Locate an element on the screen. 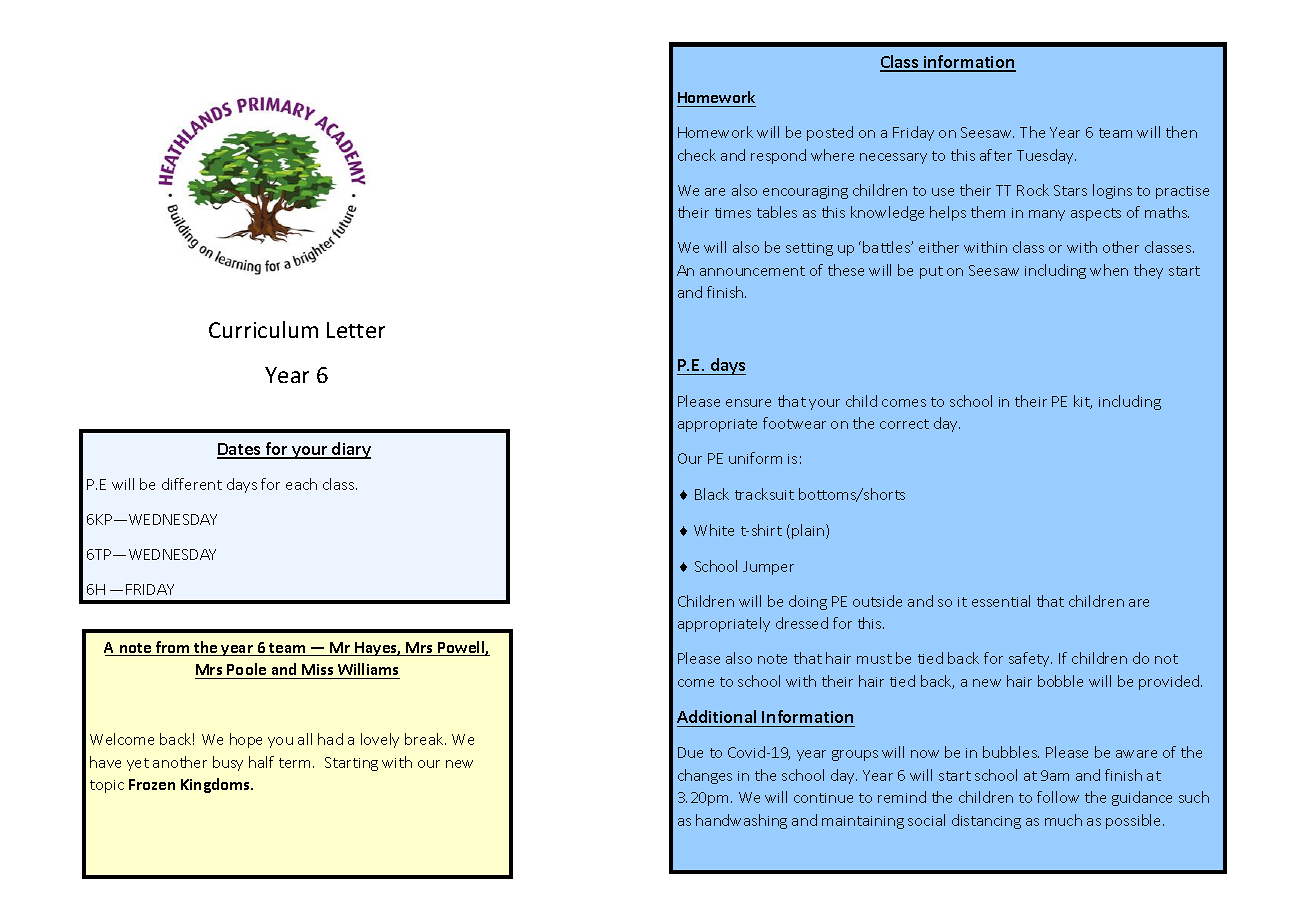 The width and height of the screenshot is (1308, 924). Black is located at coordinates (712, 494).
